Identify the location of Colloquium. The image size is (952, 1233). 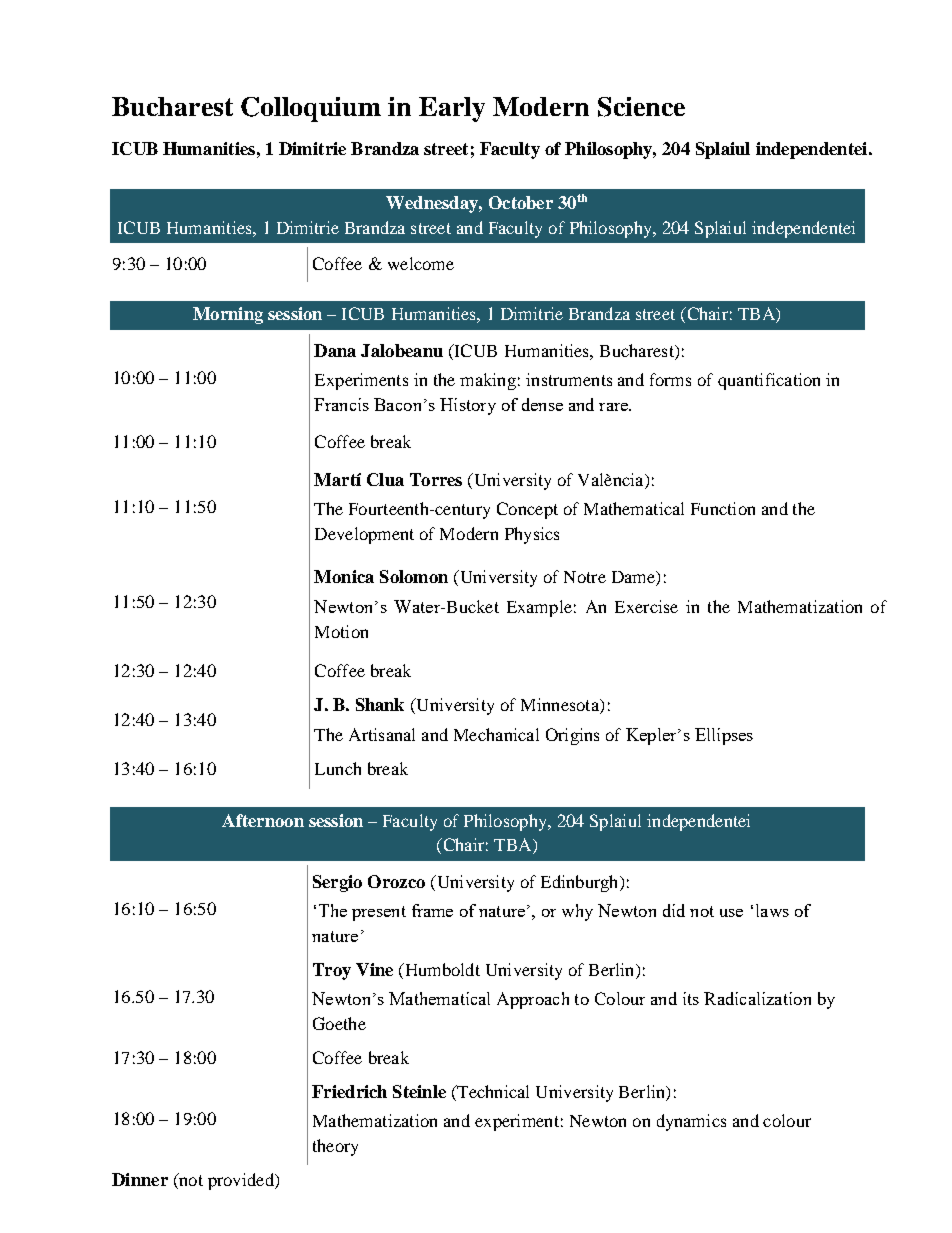
(311, 109).
